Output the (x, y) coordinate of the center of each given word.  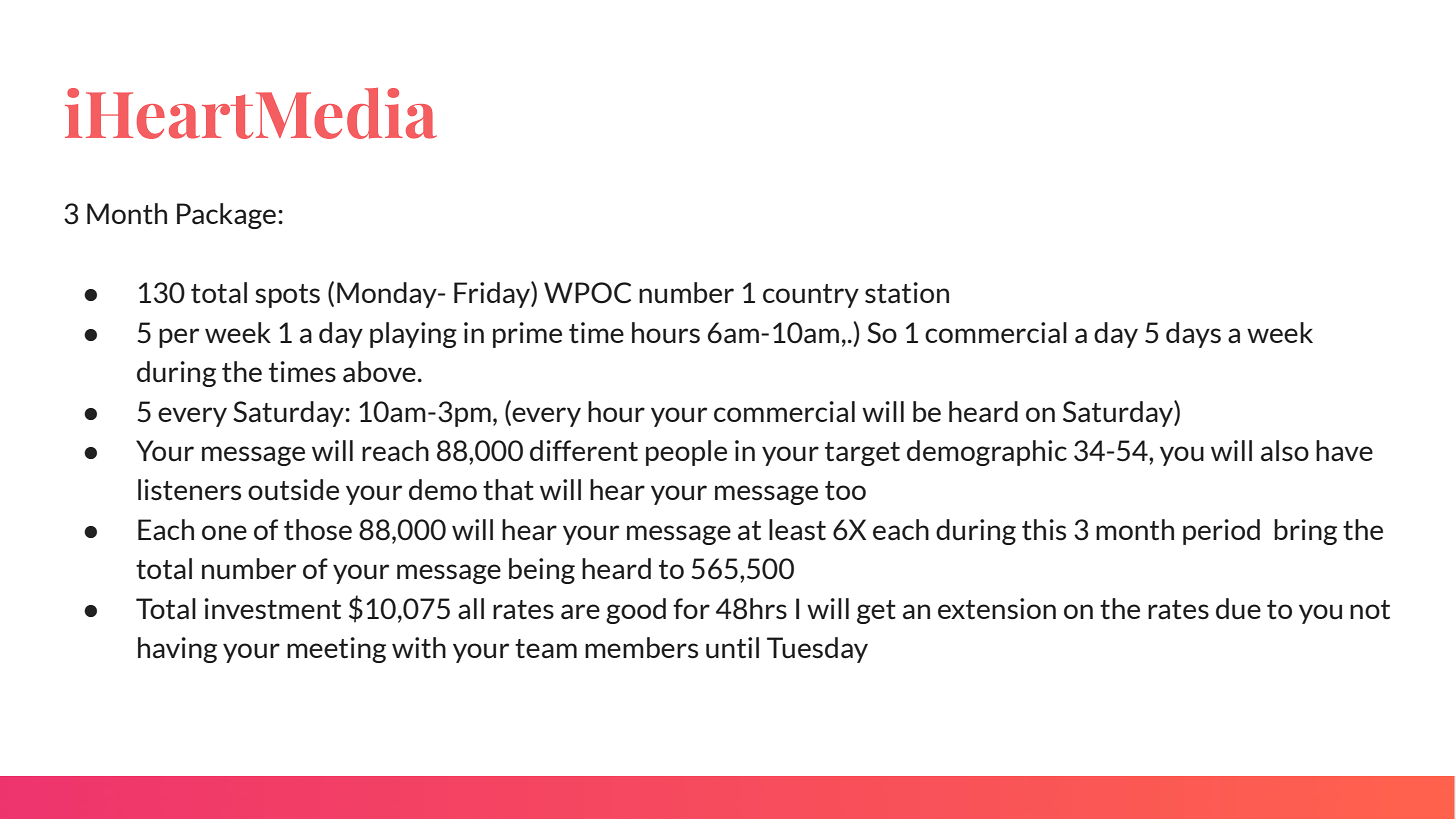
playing (413, 335)
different (584, 451)
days (1193, 335)
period (1221, 532)
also (1285, 450)
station (907, 293)
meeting (336, 650)
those (318, 530)
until (732, 648)
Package (226, 216)
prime (527, 335)
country (811, 296)
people (686, 453)
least (797, 530)
